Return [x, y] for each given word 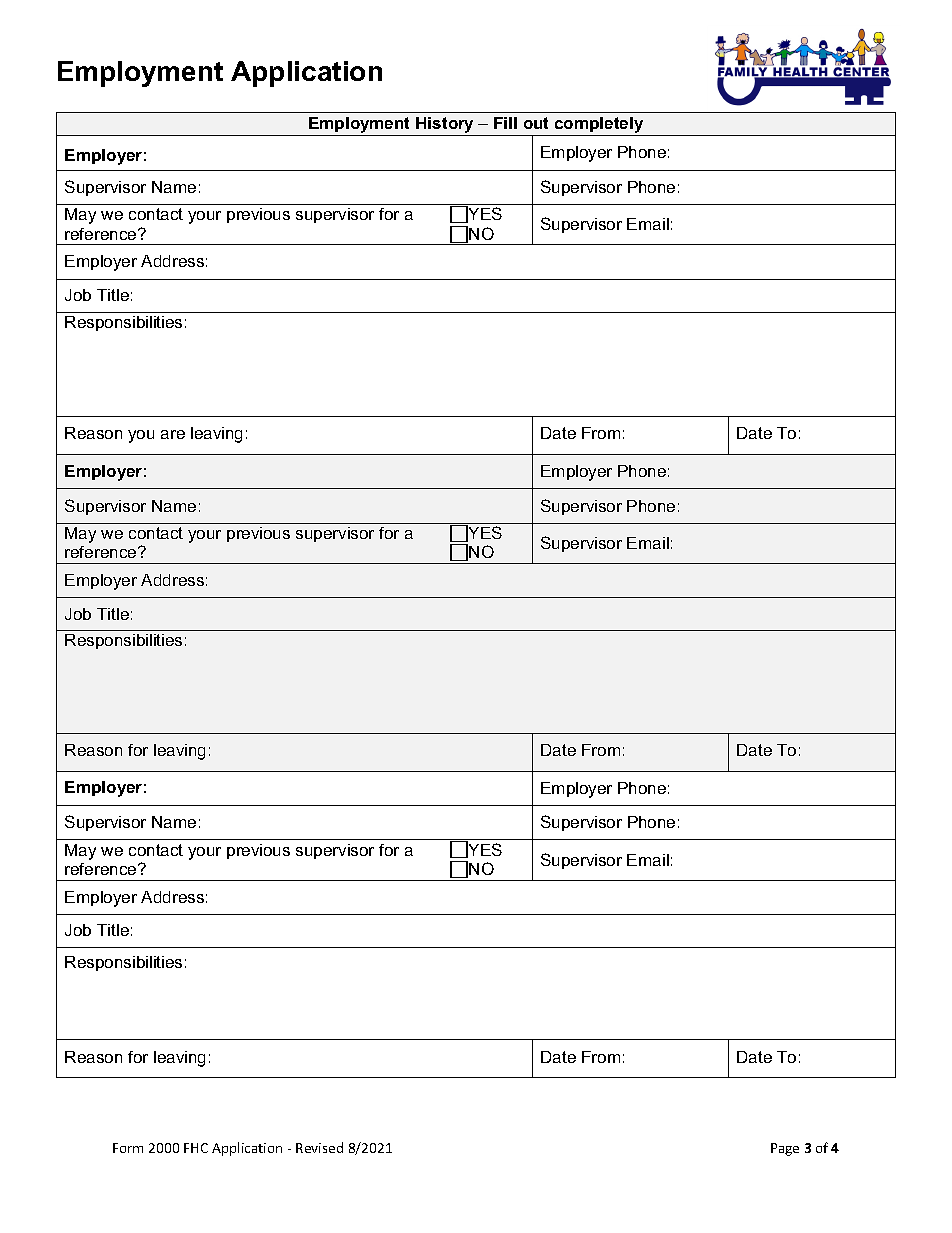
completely [599, 126]
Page [785, 1149]
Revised [319, 1147]
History [445, 126]
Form [128, 1148]
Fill [505, 123]
